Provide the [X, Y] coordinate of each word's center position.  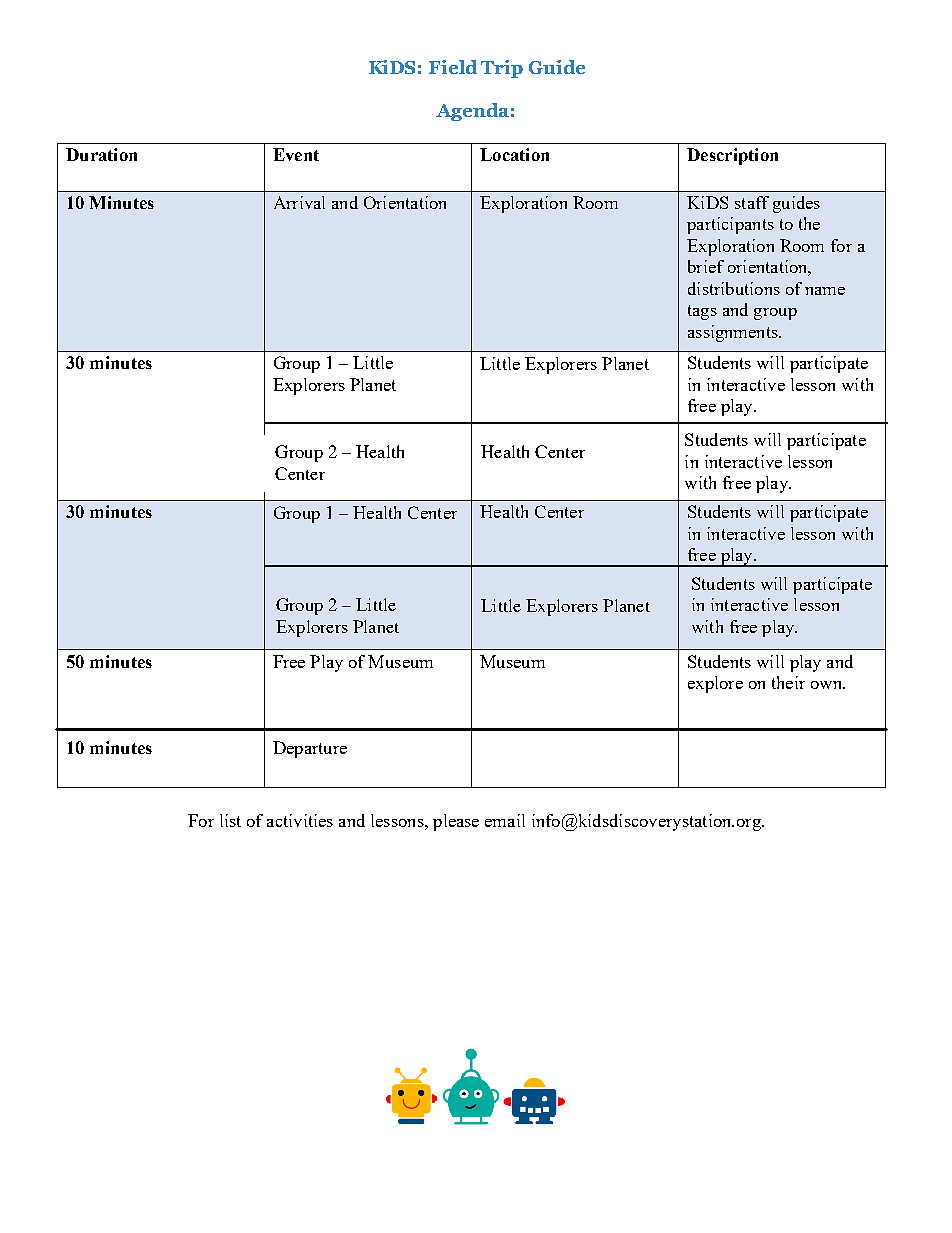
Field [453, 67]
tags [702, 312]
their [788, 682]
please [456, 822]
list [230, 820]
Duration [101, 154]
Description [732, 156]
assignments [734, 333]
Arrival [299, 202]
